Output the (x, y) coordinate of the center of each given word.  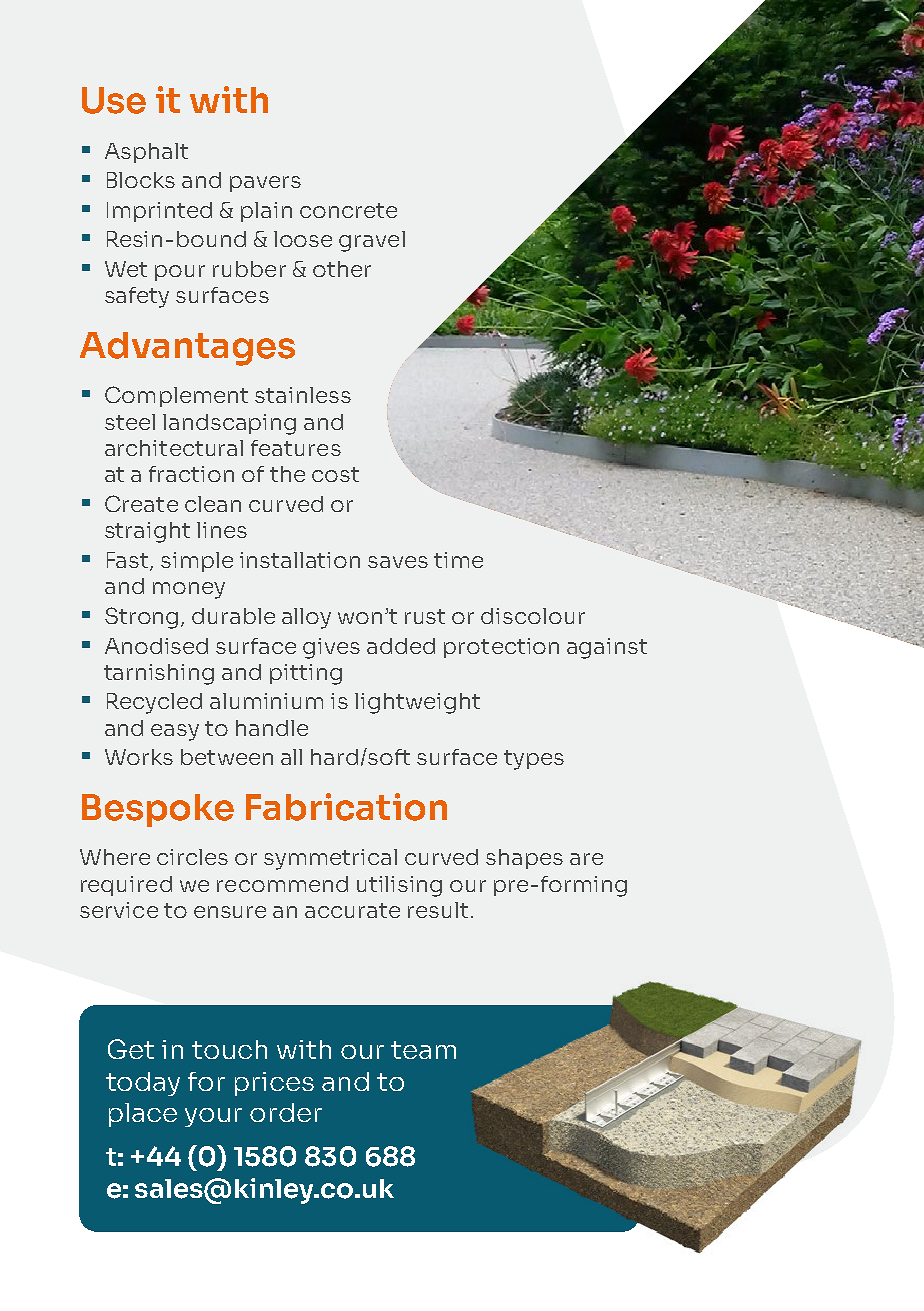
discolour (533, 616)
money (189, 590)
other (342, 269)
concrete (348, 210)
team (423, 1050)
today (143, 1084)
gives (331, 648)
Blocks (141, 180)
